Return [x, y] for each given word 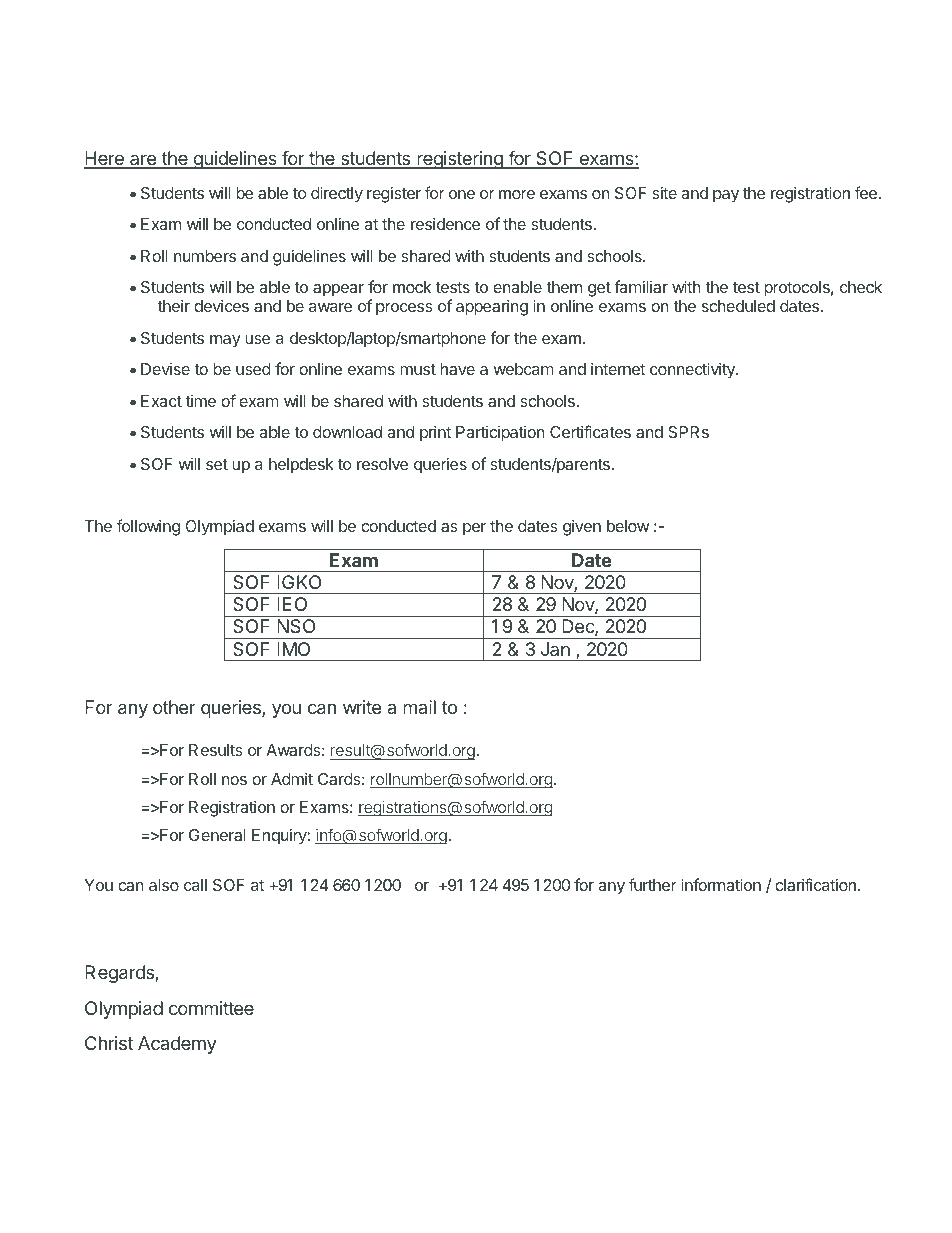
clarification [815, 884]
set [217, 464]
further [653, 884]
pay [726, 196]
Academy [177, 1045]
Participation [500, 434]
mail [419, 707]
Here [105, 159]
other [174, 707]
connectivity [693, 370]
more [517, 194]
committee [211, 1008]
